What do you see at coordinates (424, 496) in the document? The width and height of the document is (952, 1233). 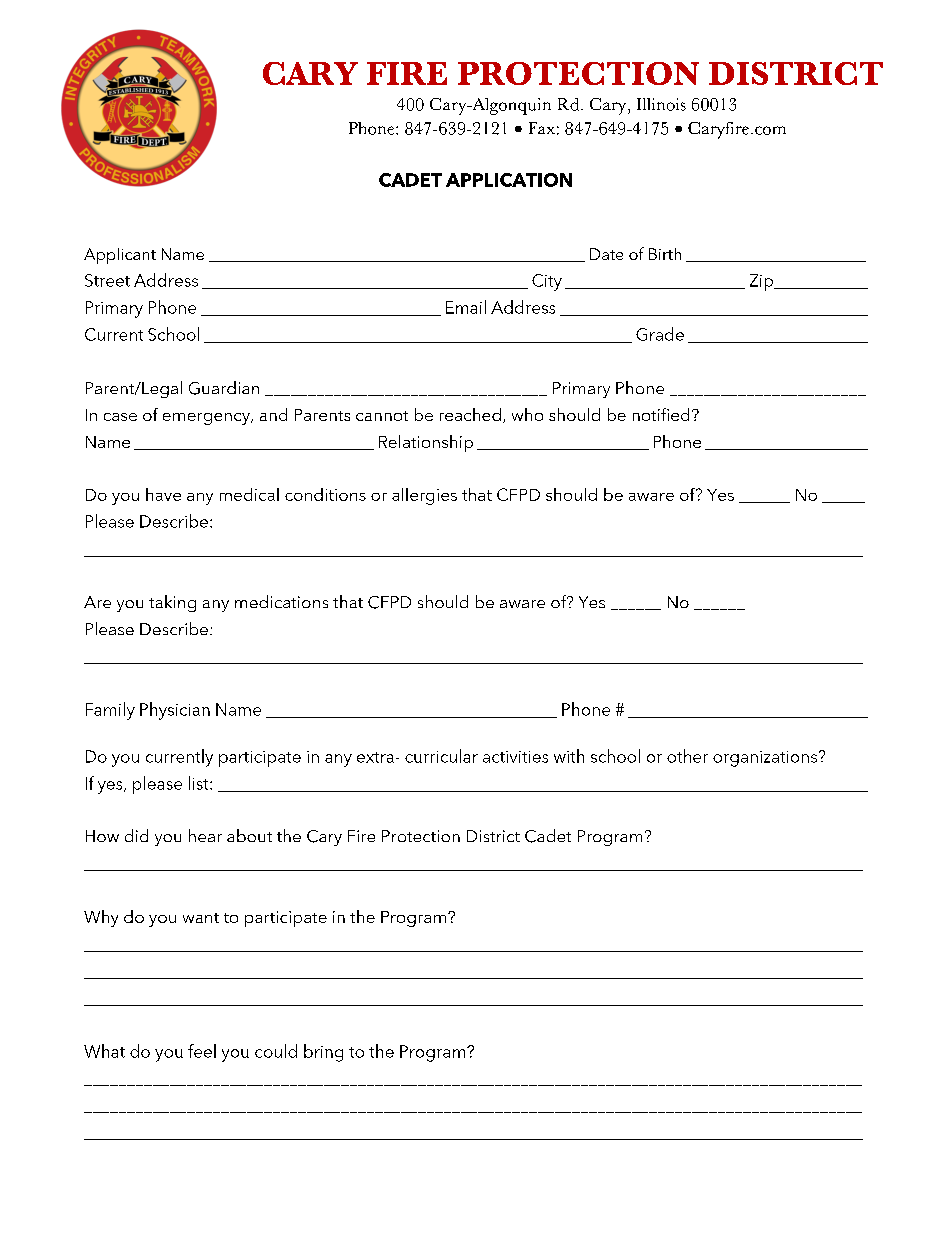 I see `allergies` at bounding box center [424, 496].
